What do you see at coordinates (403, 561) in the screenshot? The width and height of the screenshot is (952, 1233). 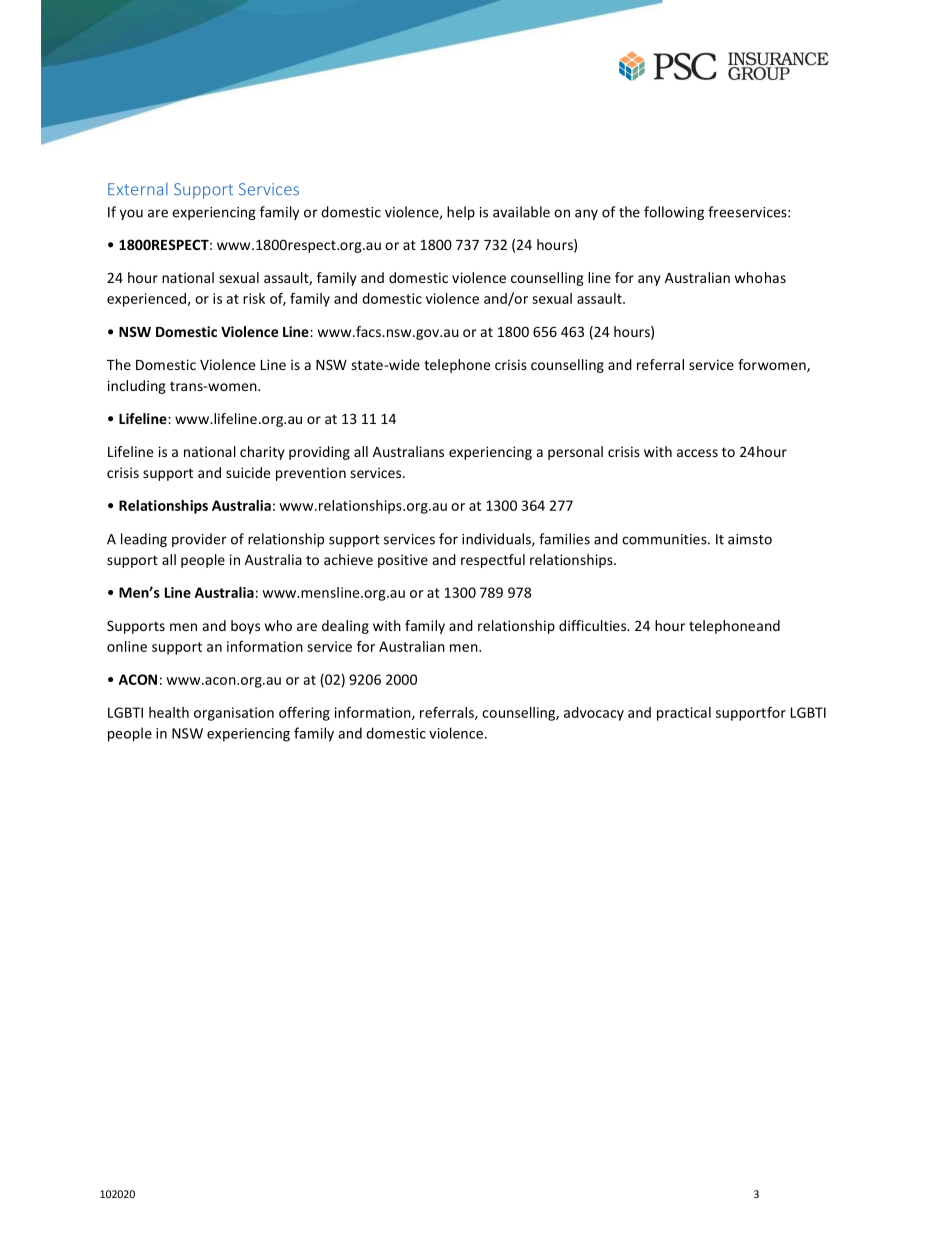 I see `positive` at bounding box center [403, 561].
